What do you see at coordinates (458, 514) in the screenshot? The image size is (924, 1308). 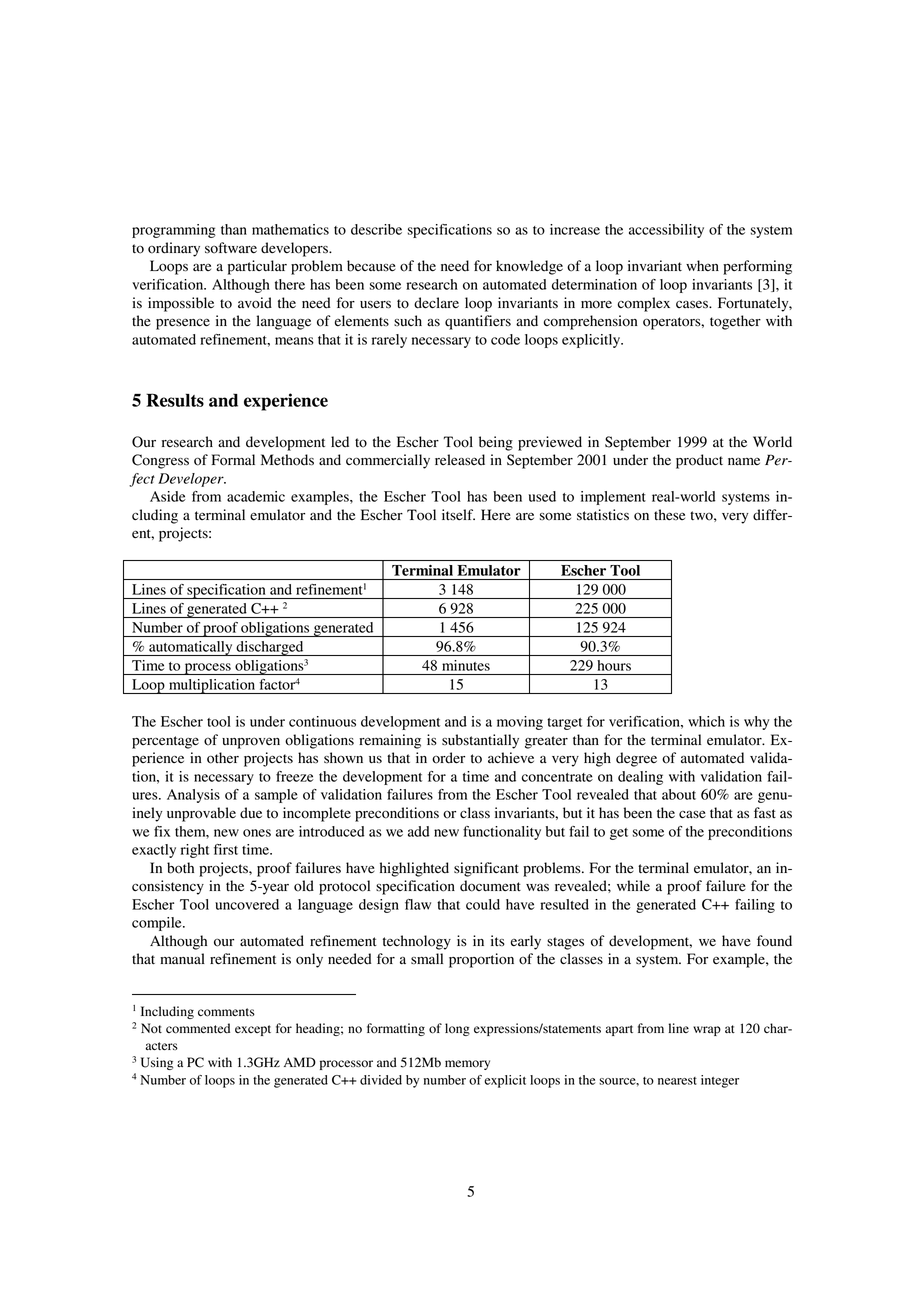 I see `itself` at bounding box center [458, 514].
